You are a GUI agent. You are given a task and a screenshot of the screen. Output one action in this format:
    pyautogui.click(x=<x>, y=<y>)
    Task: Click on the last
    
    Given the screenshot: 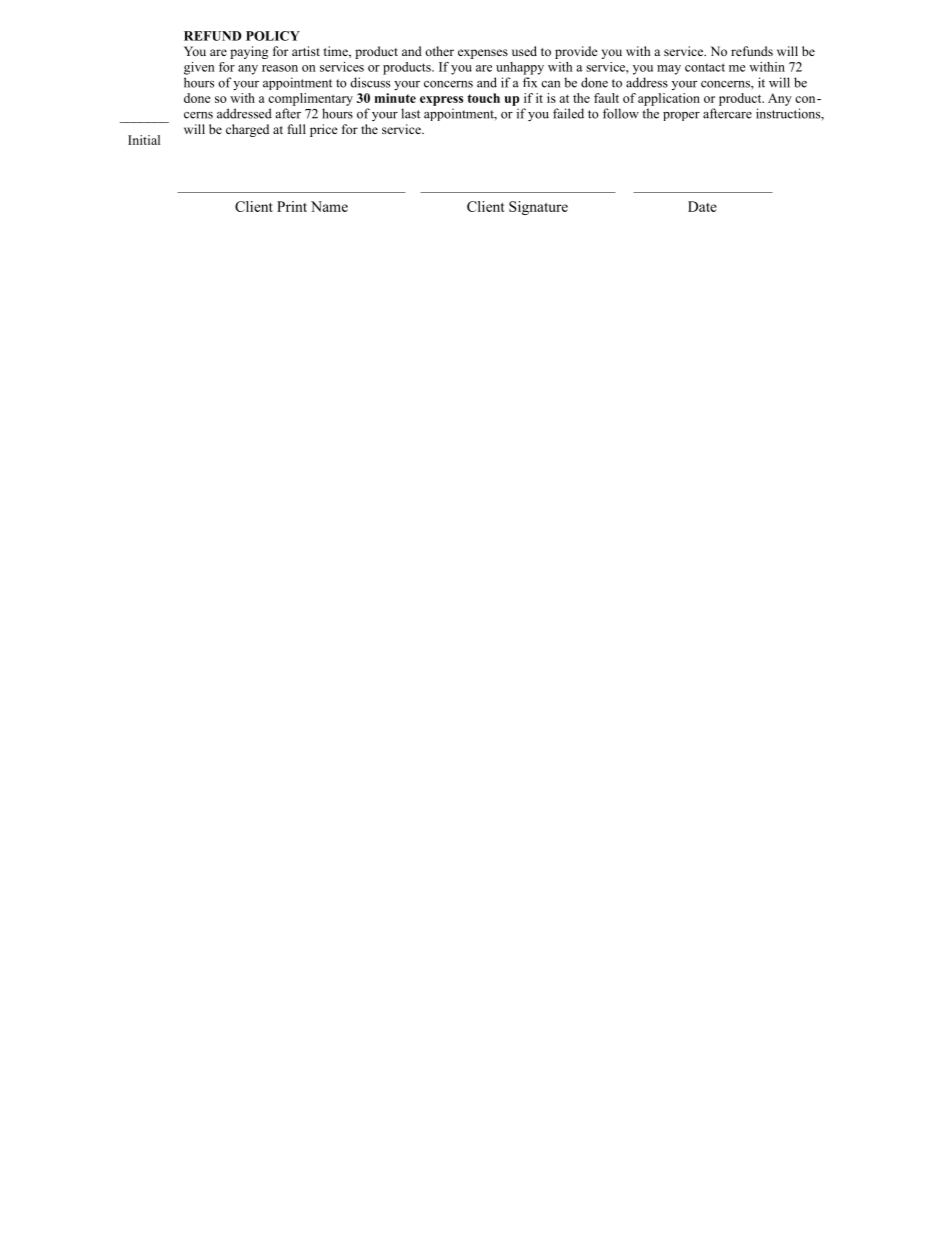 What is the action you would take?
    pyautogui.click(x=410, y=113)
